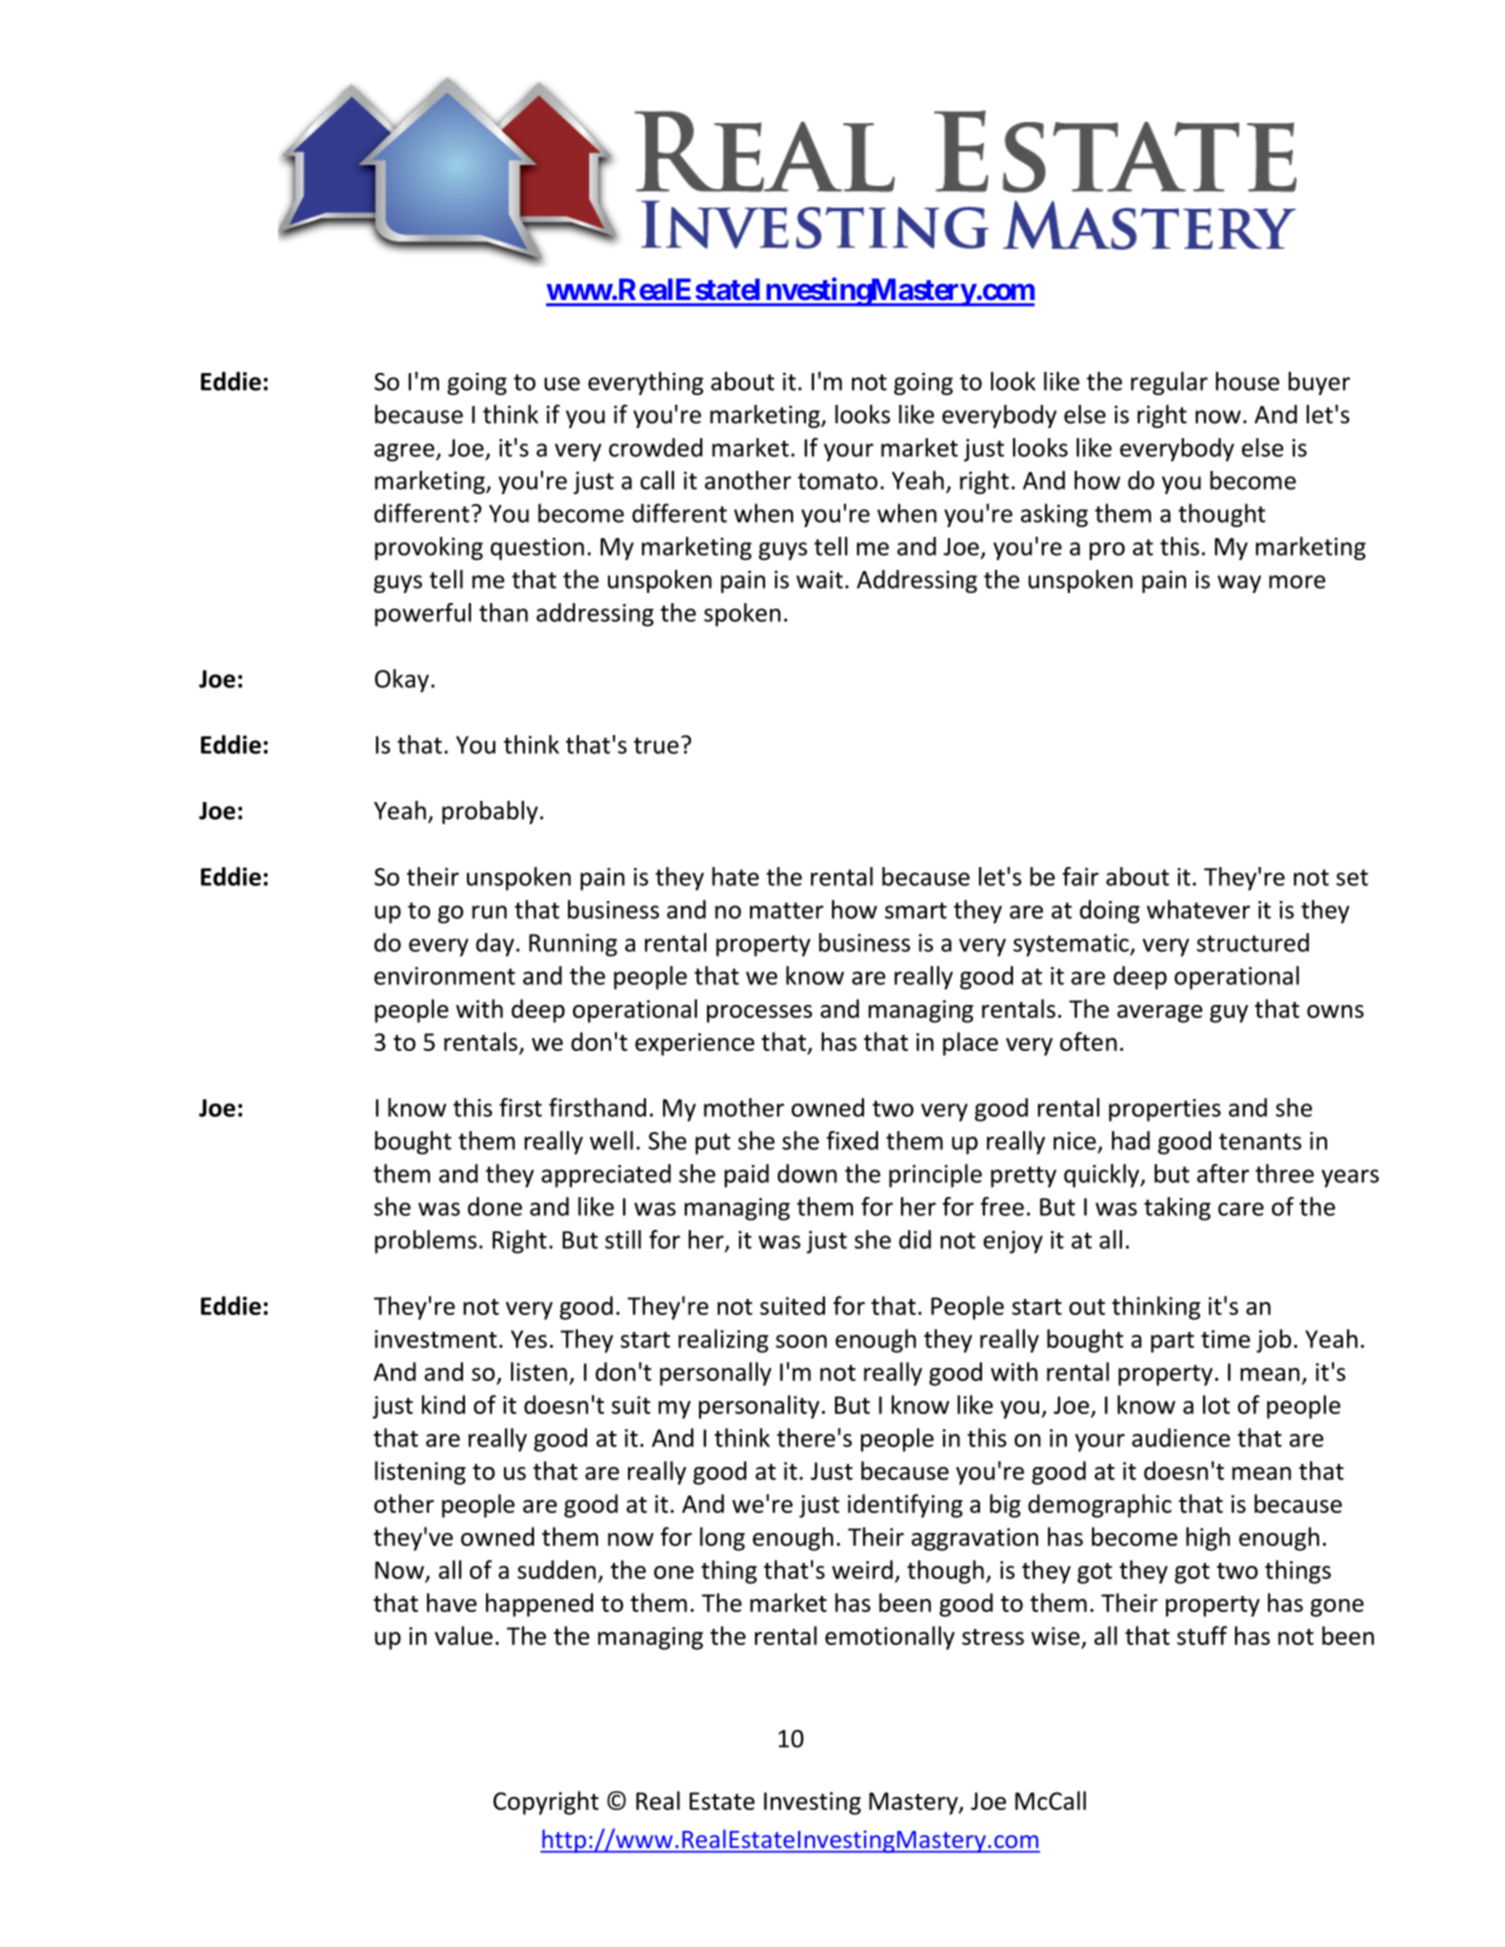  Describe the element at coordinates (1239, 584) in the page. I see `way` at that location.
